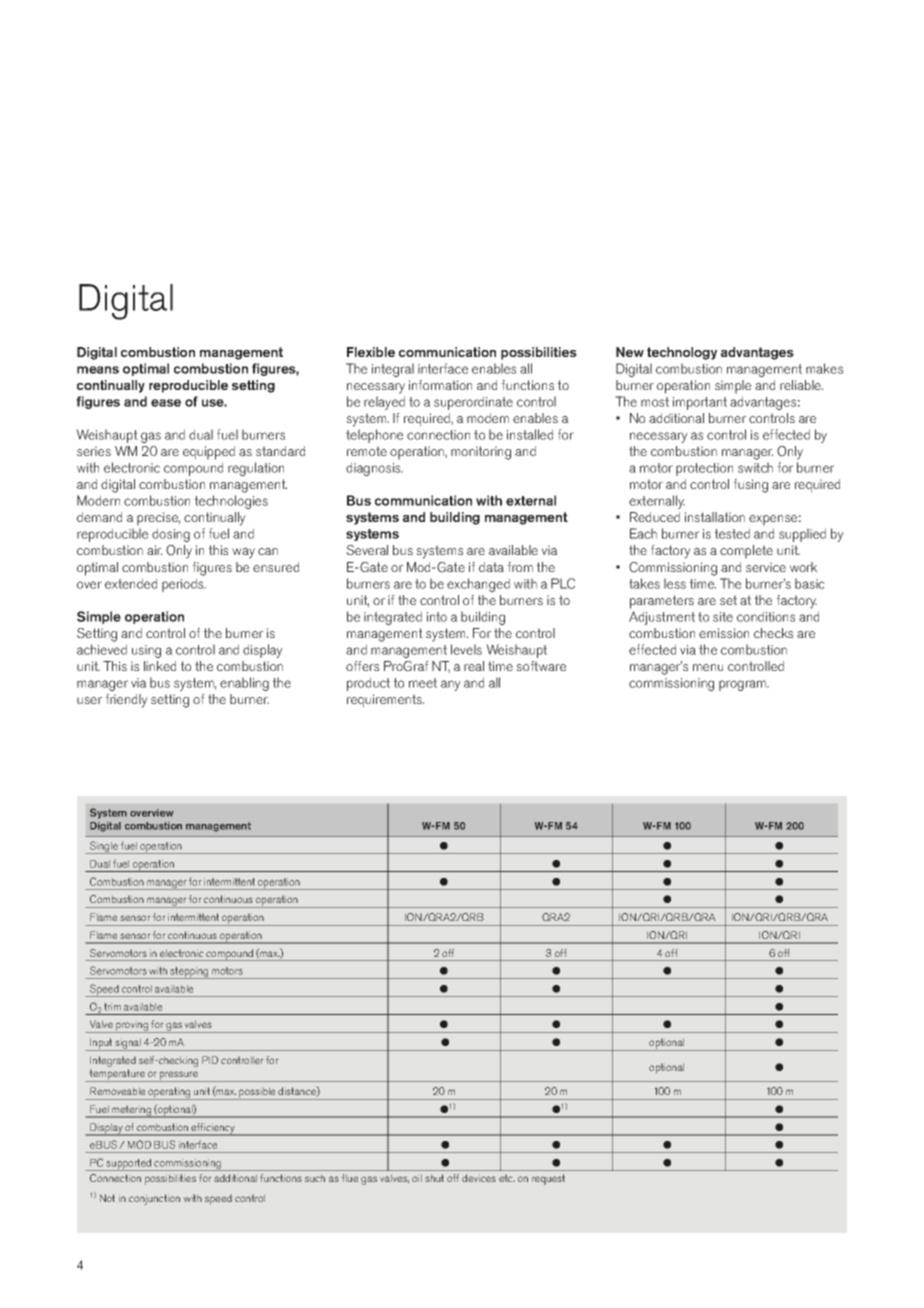 This screenshot has width=924, height=1308. Describe the element at coordinates (479, 1178) in the screenshot. I see `devices` at that location.
